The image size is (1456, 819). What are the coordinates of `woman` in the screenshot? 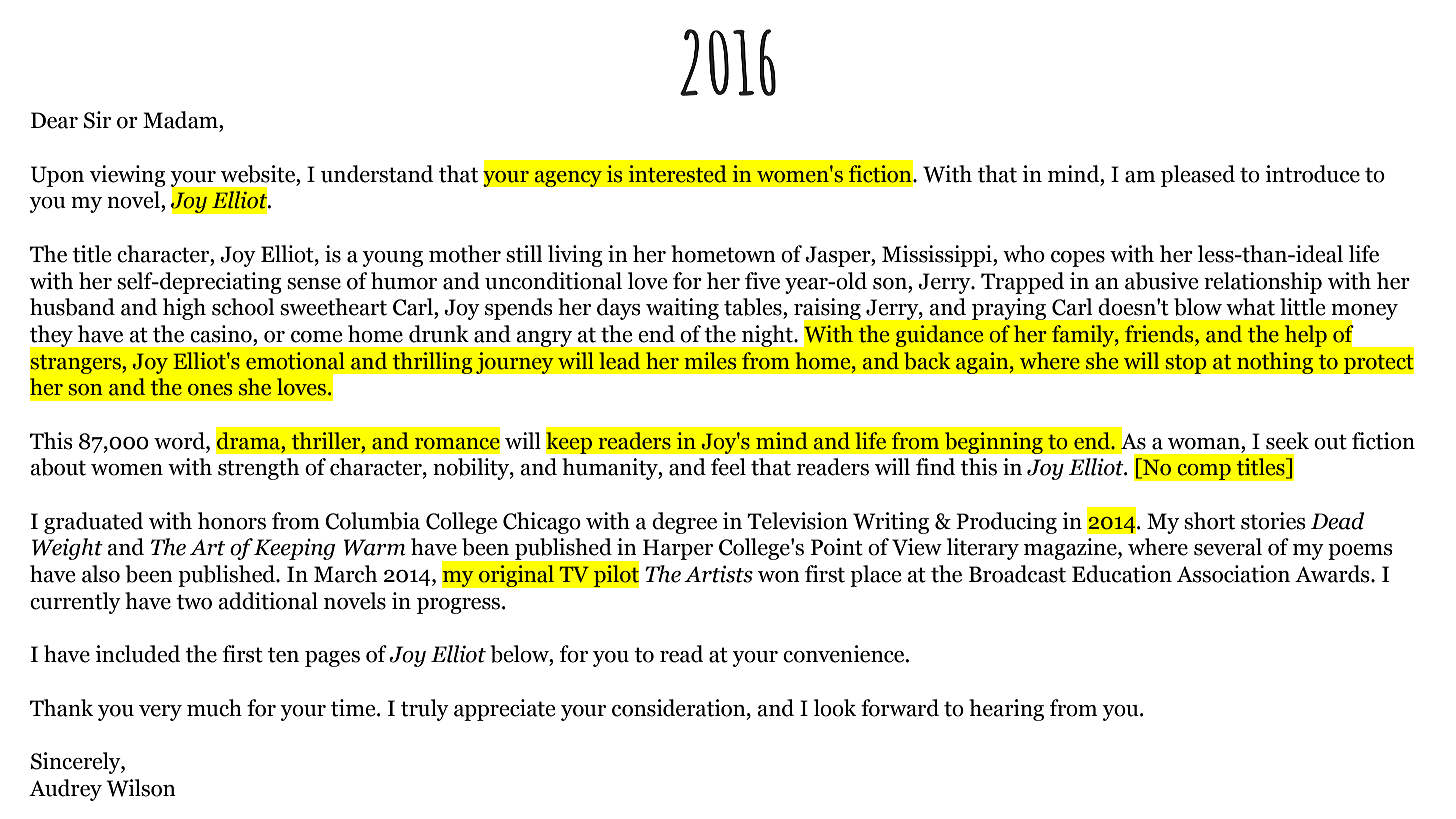 It's located at (1205, 444).
